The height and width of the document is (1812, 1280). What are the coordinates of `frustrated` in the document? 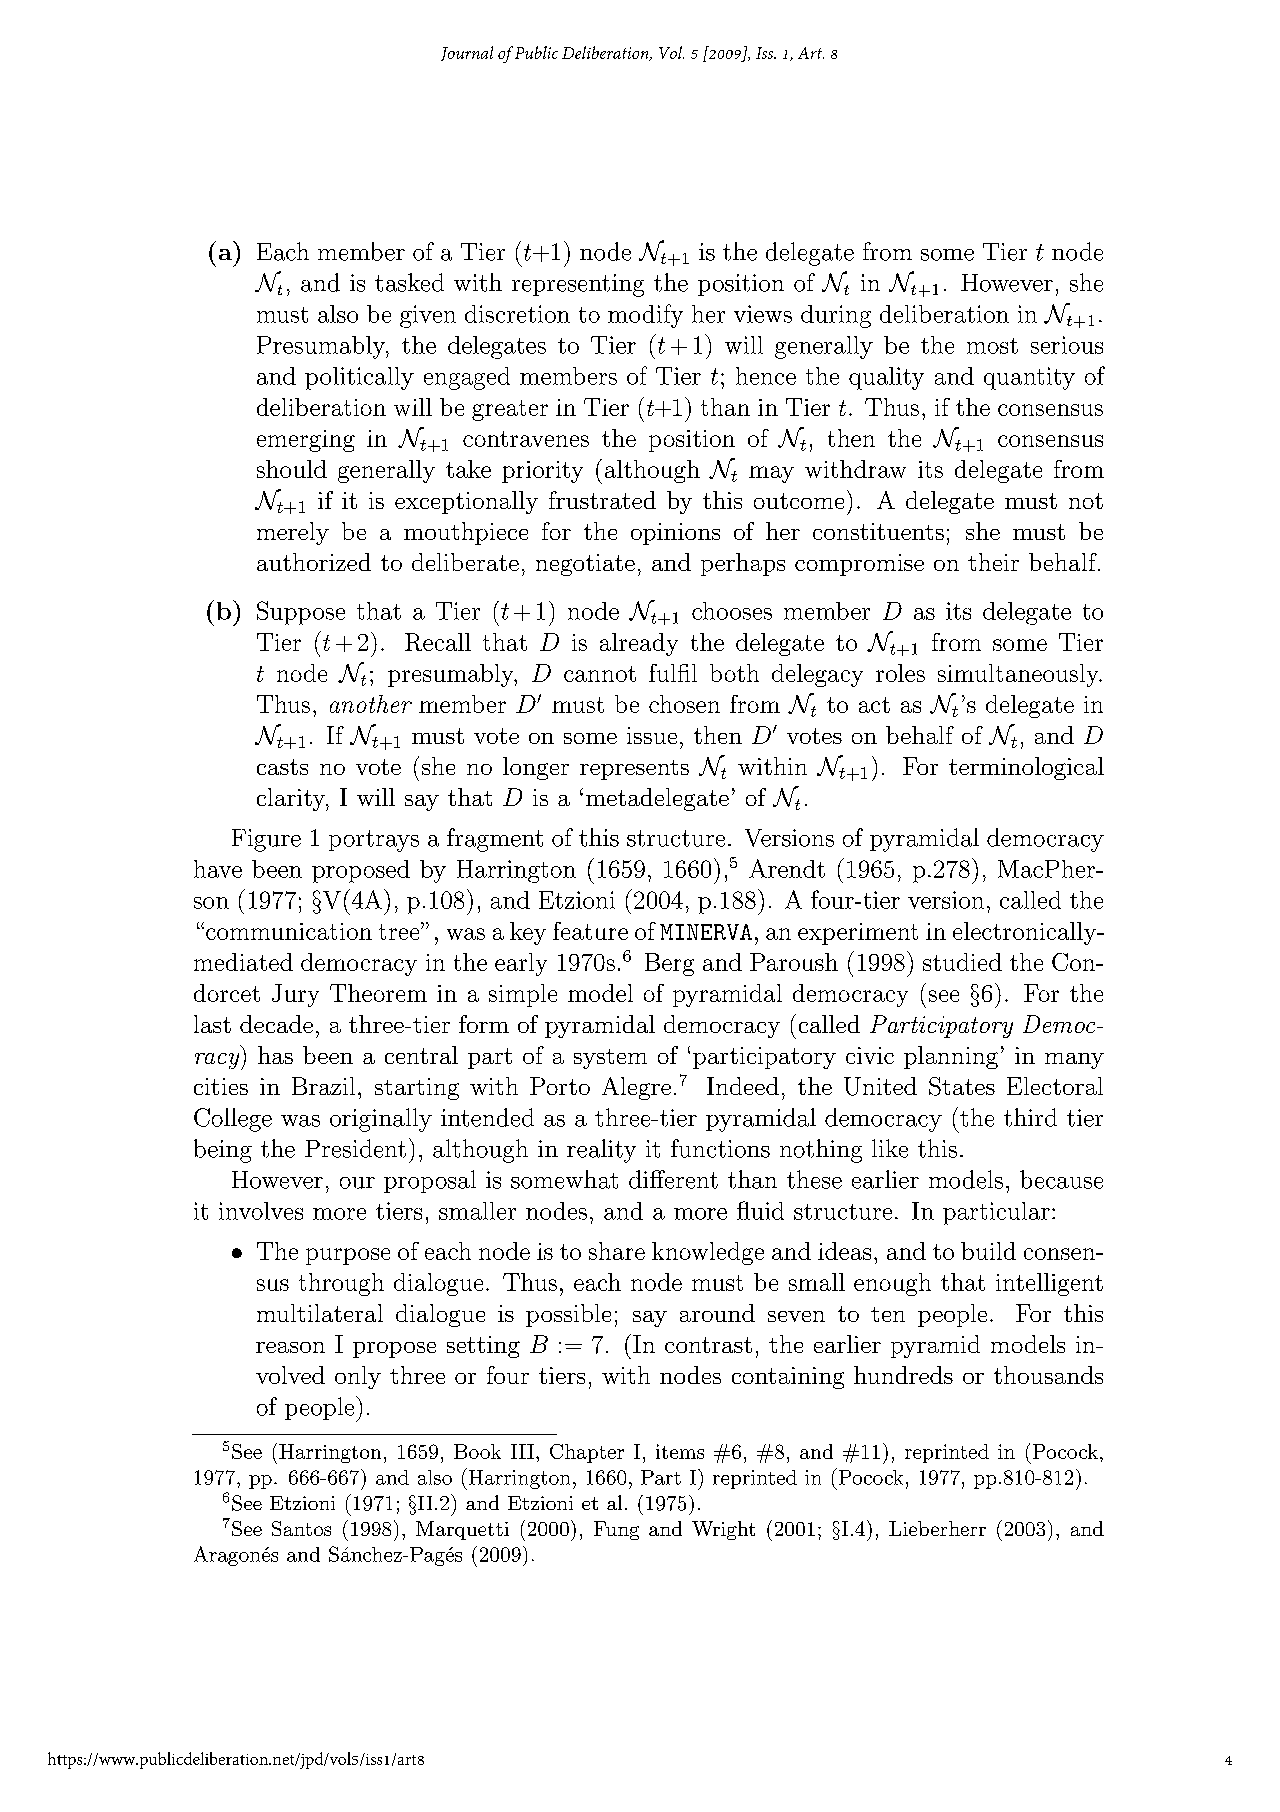 It's located at (602, 500).
